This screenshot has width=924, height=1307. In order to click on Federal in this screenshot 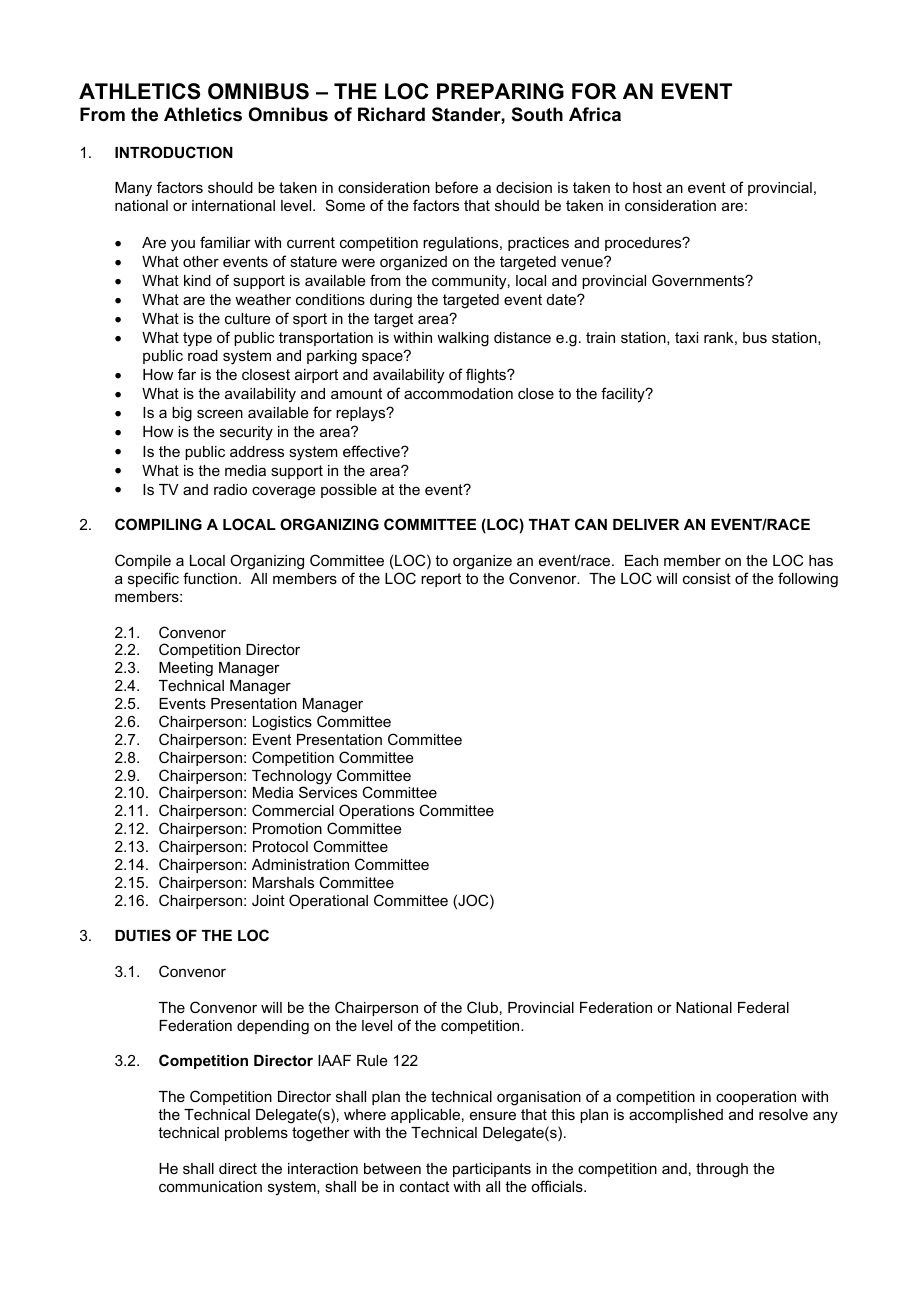, I will do `click(763, 1007)`.
